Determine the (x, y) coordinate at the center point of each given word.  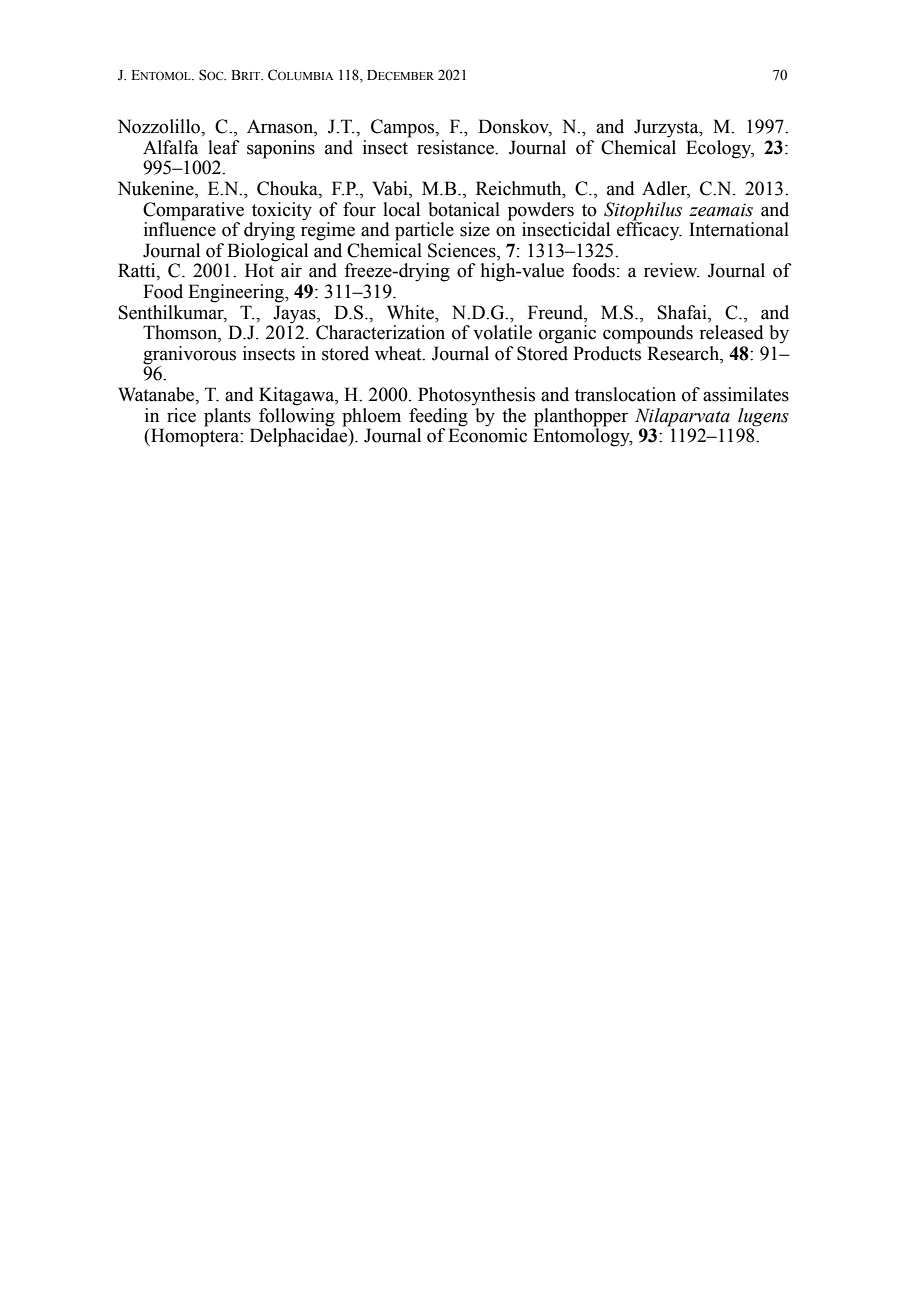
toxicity (282, 211)
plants (227, 417)
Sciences (463, 251)
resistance (456, 147)
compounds (648, 334)
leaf (224, 147)
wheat (399, 353)
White (411, 312)
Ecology (720, 149)
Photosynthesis (476, 396)
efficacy (649, 230)
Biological (267, 253)
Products (607, 353)
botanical (464, 209)
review (671, 270)
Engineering (237, 293)
